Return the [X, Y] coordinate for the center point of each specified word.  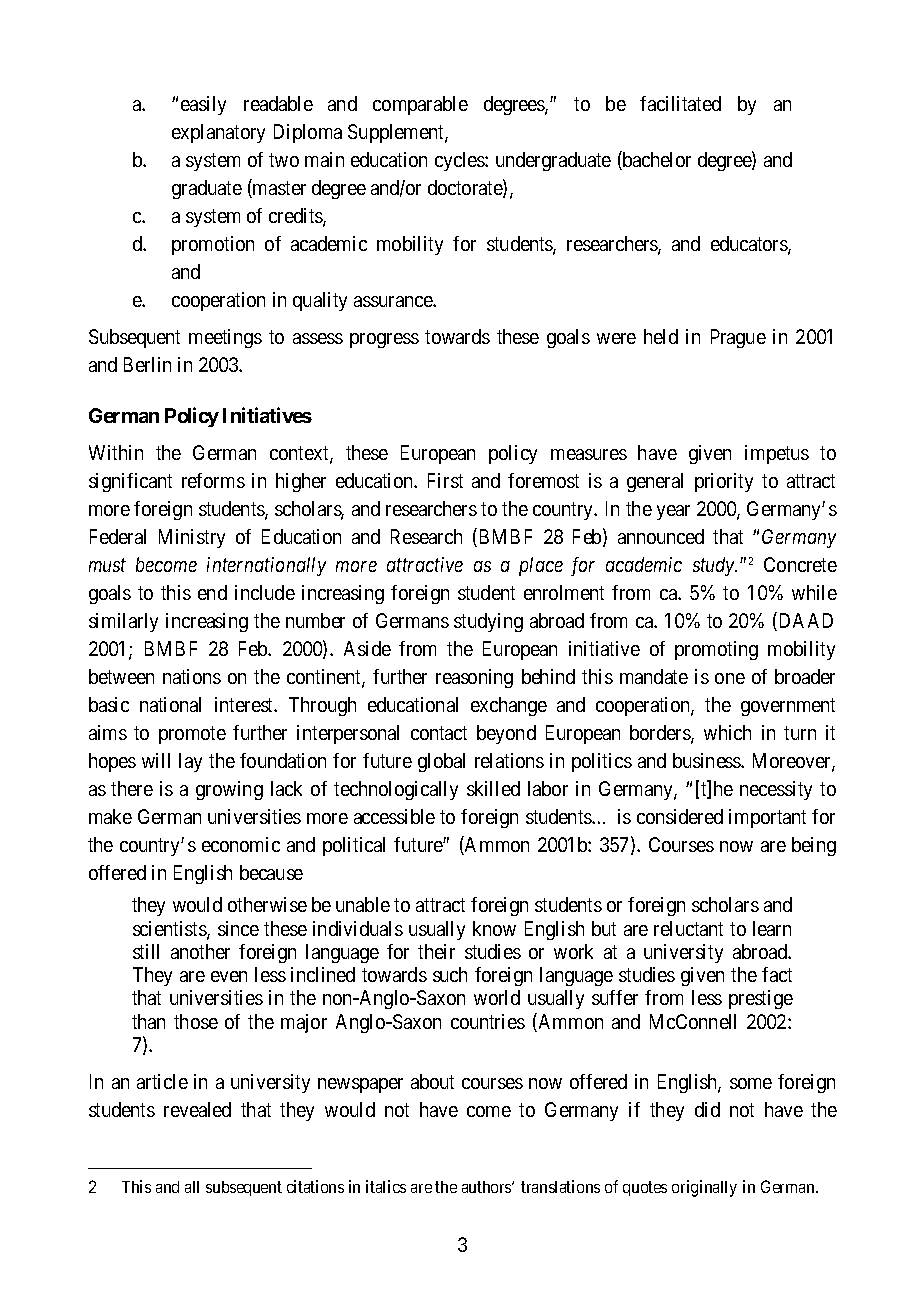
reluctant [688, 928]
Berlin [147, 364]
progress [384, 340]
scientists [170, 930]
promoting [716, 650]
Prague [738, 338]
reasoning [474, 678]
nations [192, 676]
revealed [197, 1109]
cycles [460, 161]
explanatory [218, 133]
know [494, 928]
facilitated [680, 103]
